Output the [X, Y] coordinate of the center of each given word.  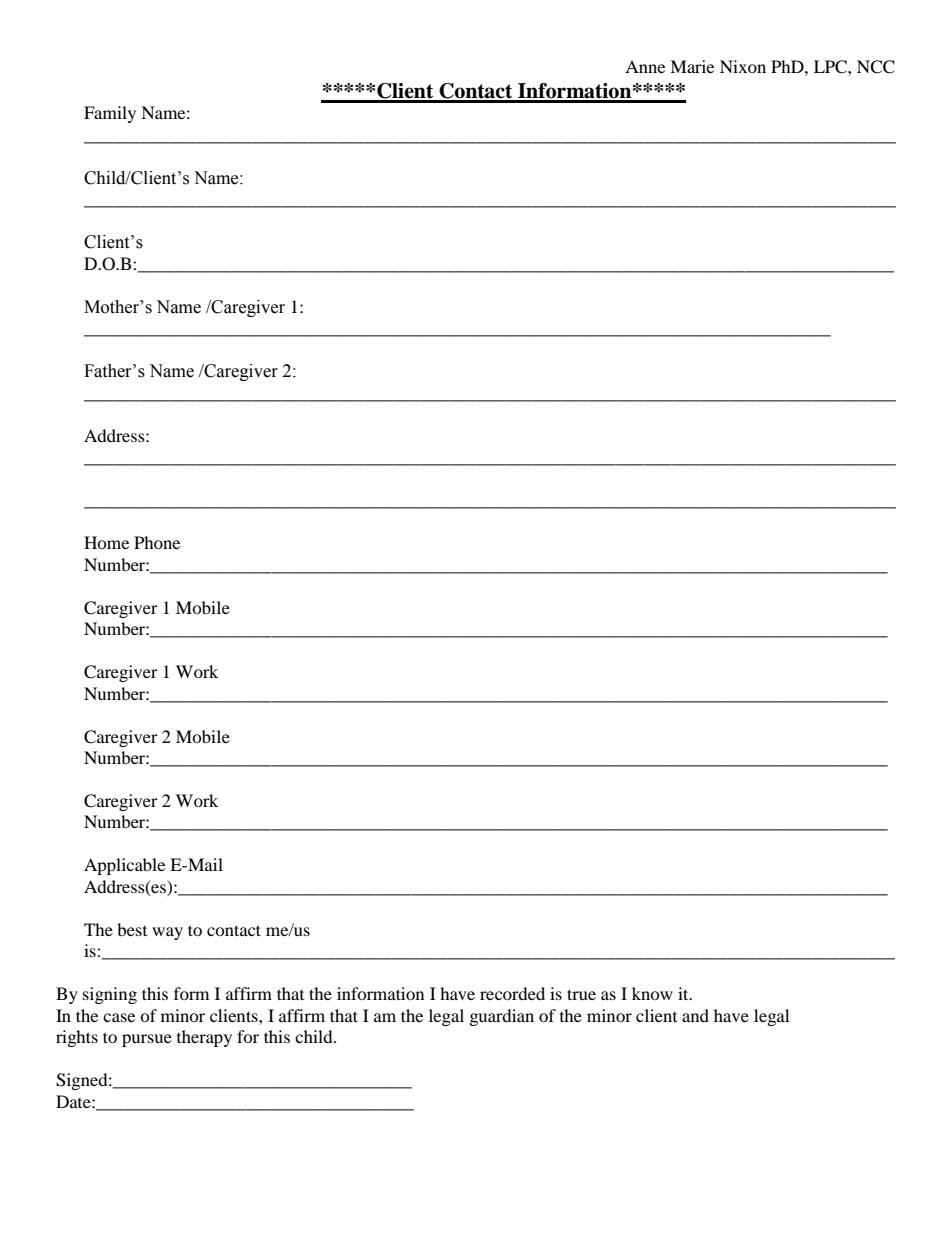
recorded [512, 993]
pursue [147, 1040]
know [652, 993]
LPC [831, 67]
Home [106, 542]
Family [110, 114]
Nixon [743, 66]
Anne [645, 66]
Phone [157, 542]
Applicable [124, 866]
